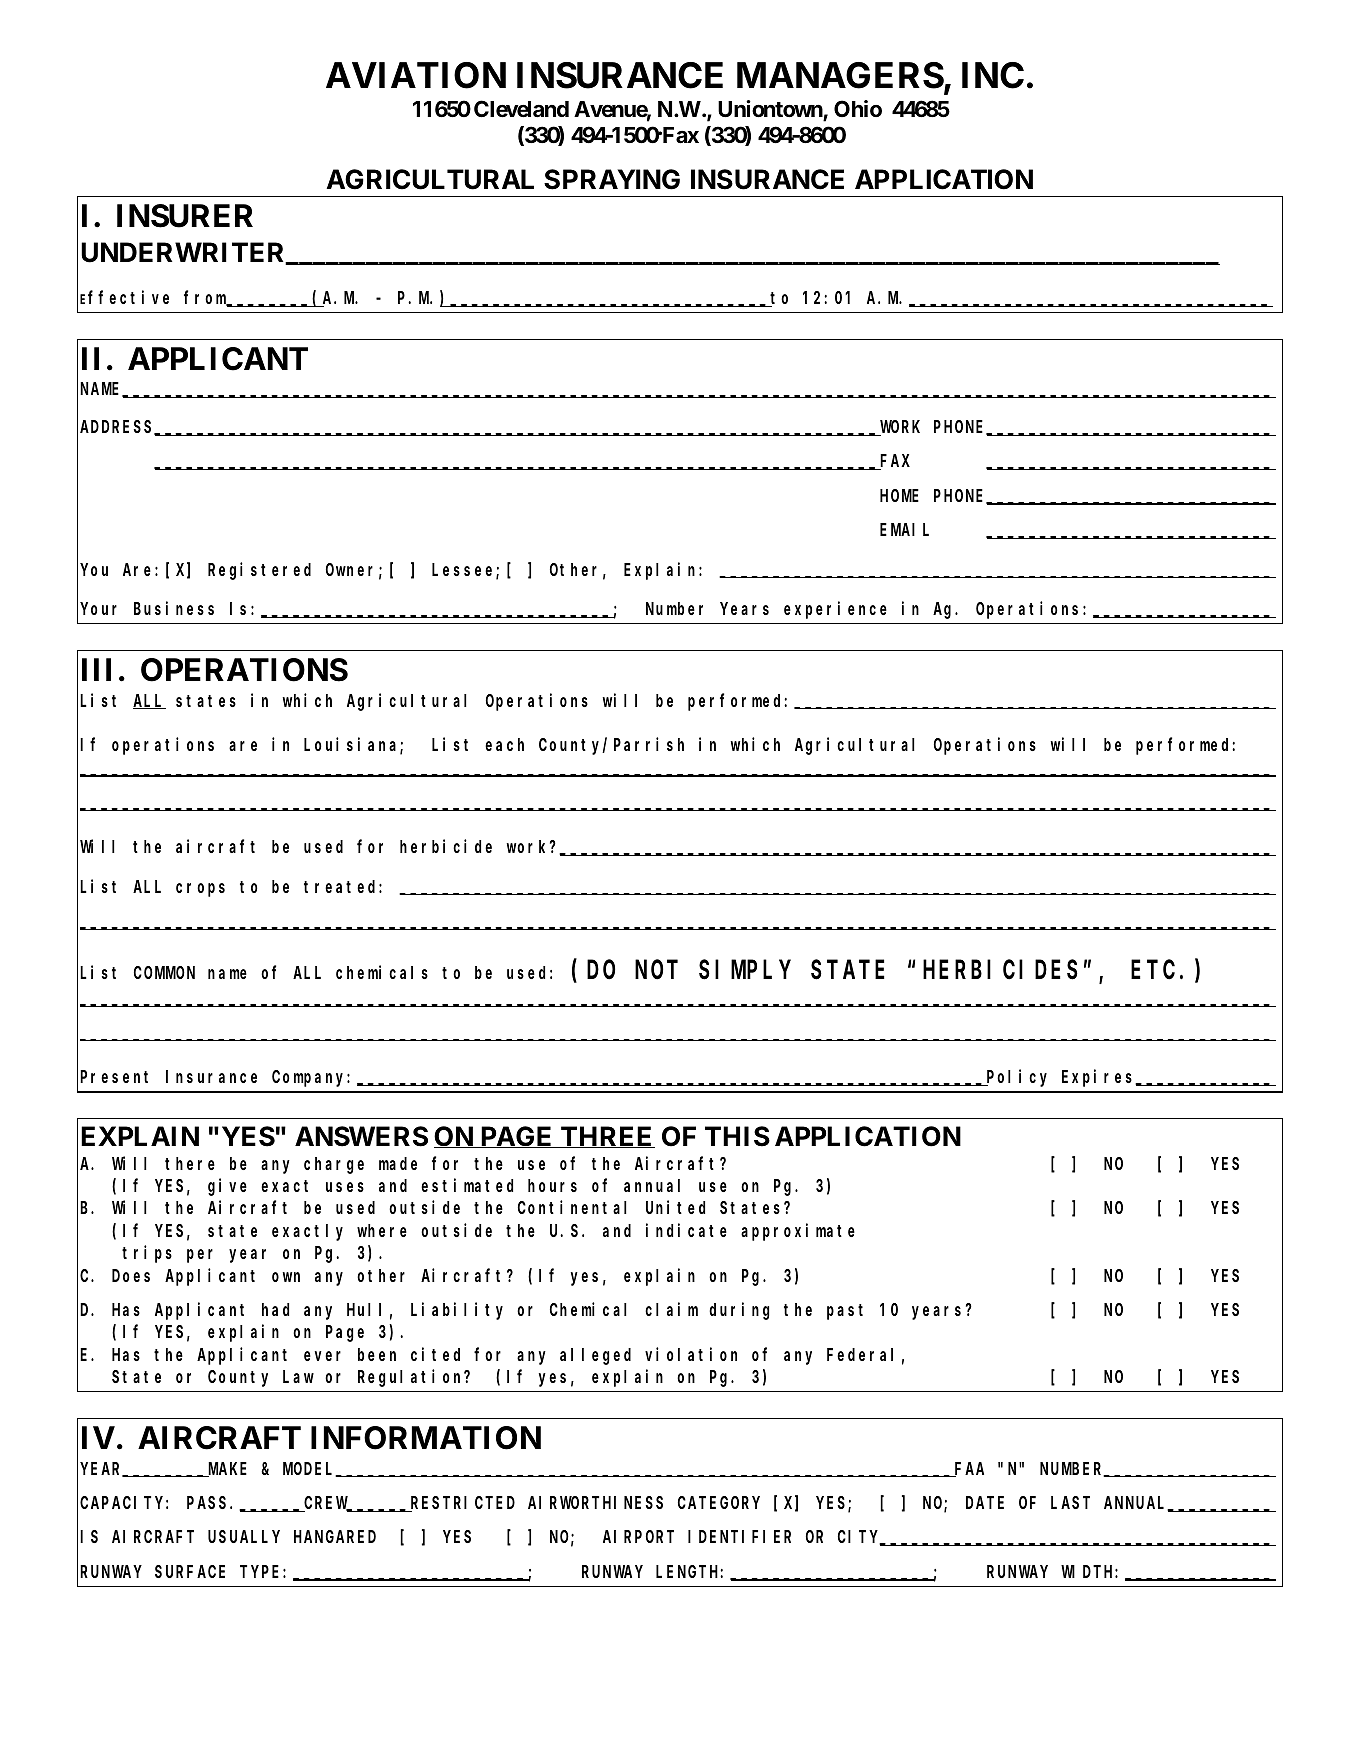 The image size is (1360, 1760). I want to click on NOT, so click(656, 971).
